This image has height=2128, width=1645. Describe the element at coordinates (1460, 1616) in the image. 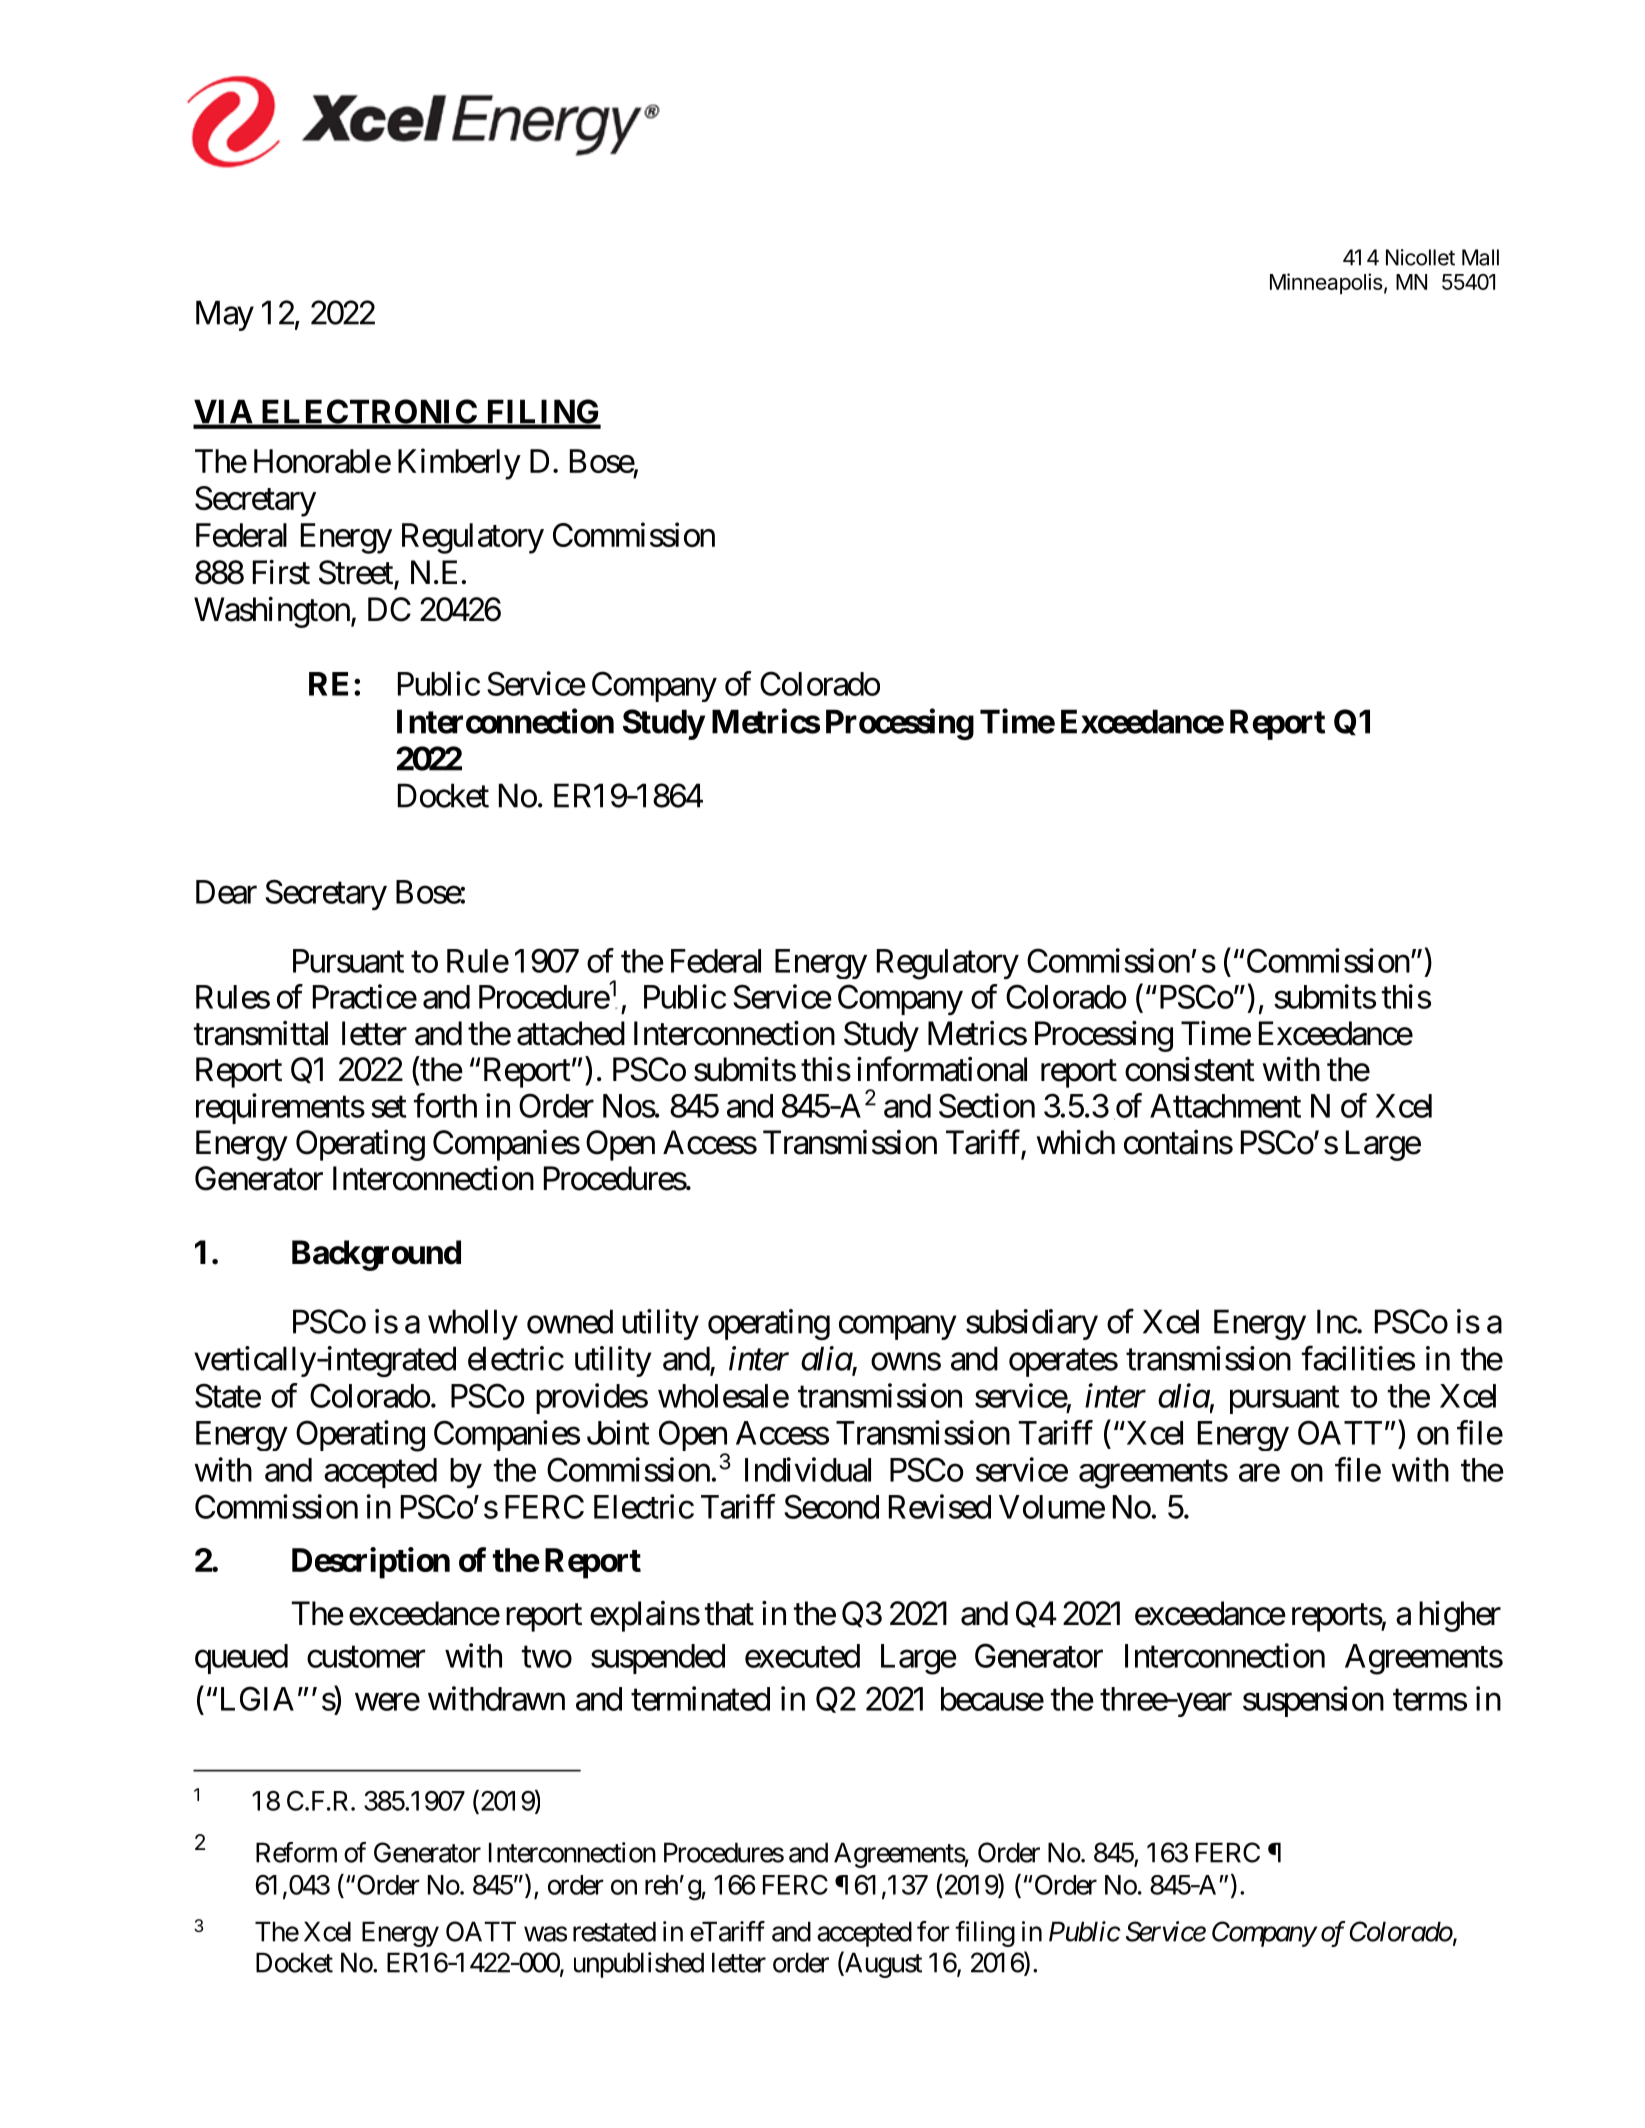

I see `higher` at that location.
